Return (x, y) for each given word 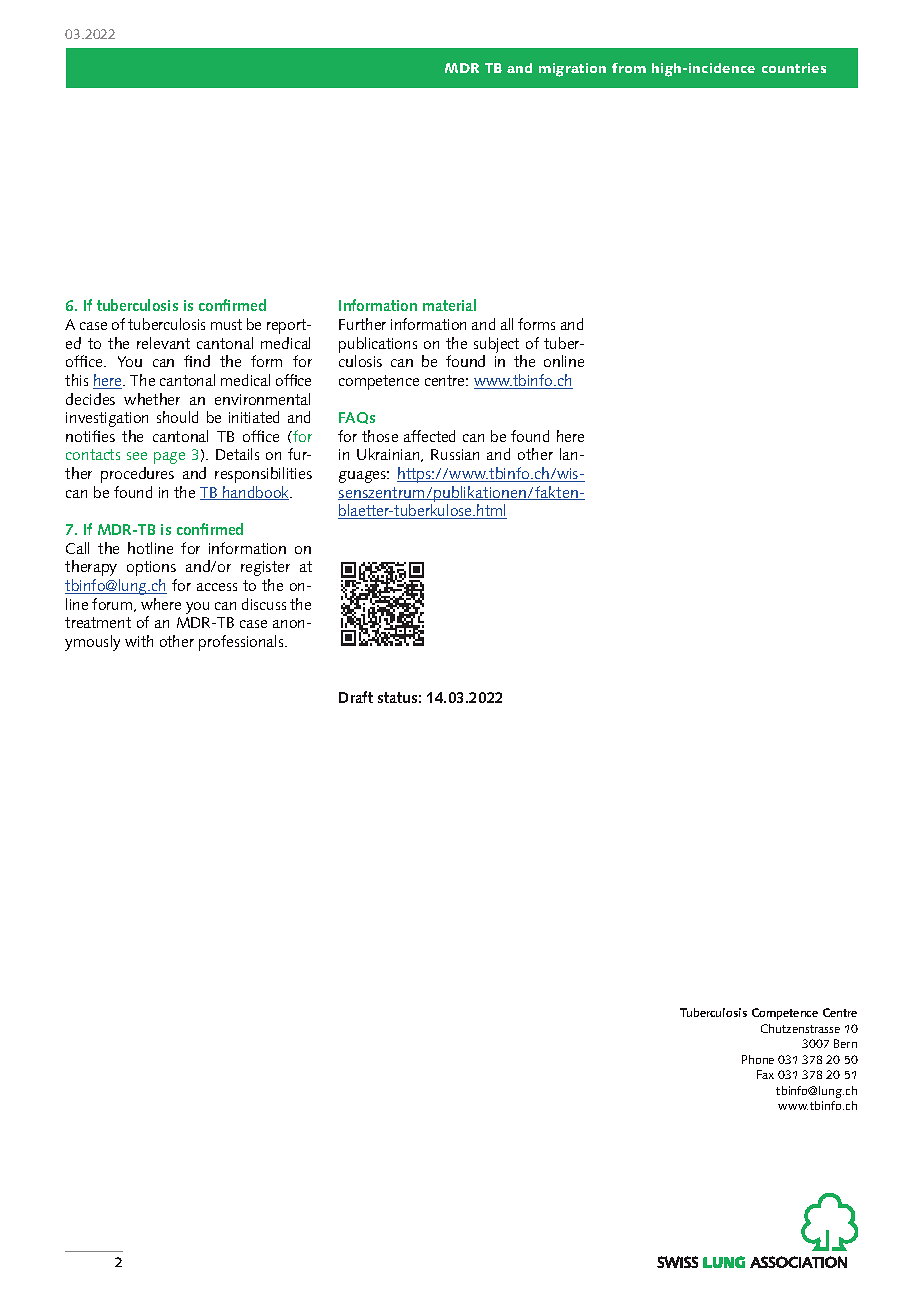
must (226, 324)
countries (794, 68)
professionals (242, 643)
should (177, 417)
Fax (765, 1074)
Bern (845, 1043)
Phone (758, 1059)
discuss (264, 604)
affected (429, 436)
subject (496, 345)
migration (572, 70)
